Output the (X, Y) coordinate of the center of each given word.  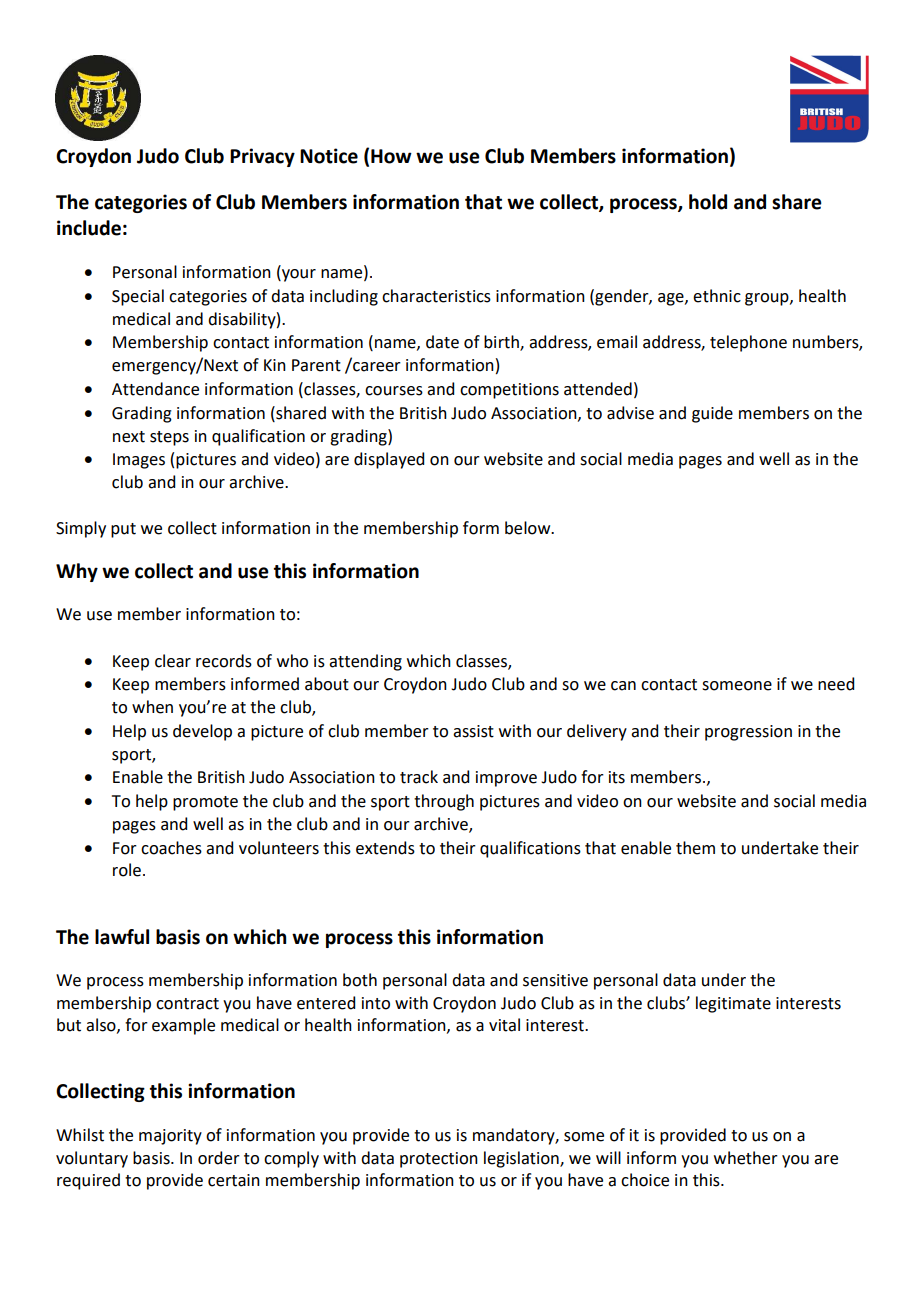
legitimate (733, 1004)
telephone (748, 343)
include (89, 228)
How (391, 156)
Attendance (155, 389)
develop (202, 732)
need (836, 684)
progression (748, 733)
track (419, 777)
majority (170, 1137)
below (529, 528)
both (360, 980)
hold (708, 202)
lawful (122, 937)
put (123, 530)
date (442, 342)
